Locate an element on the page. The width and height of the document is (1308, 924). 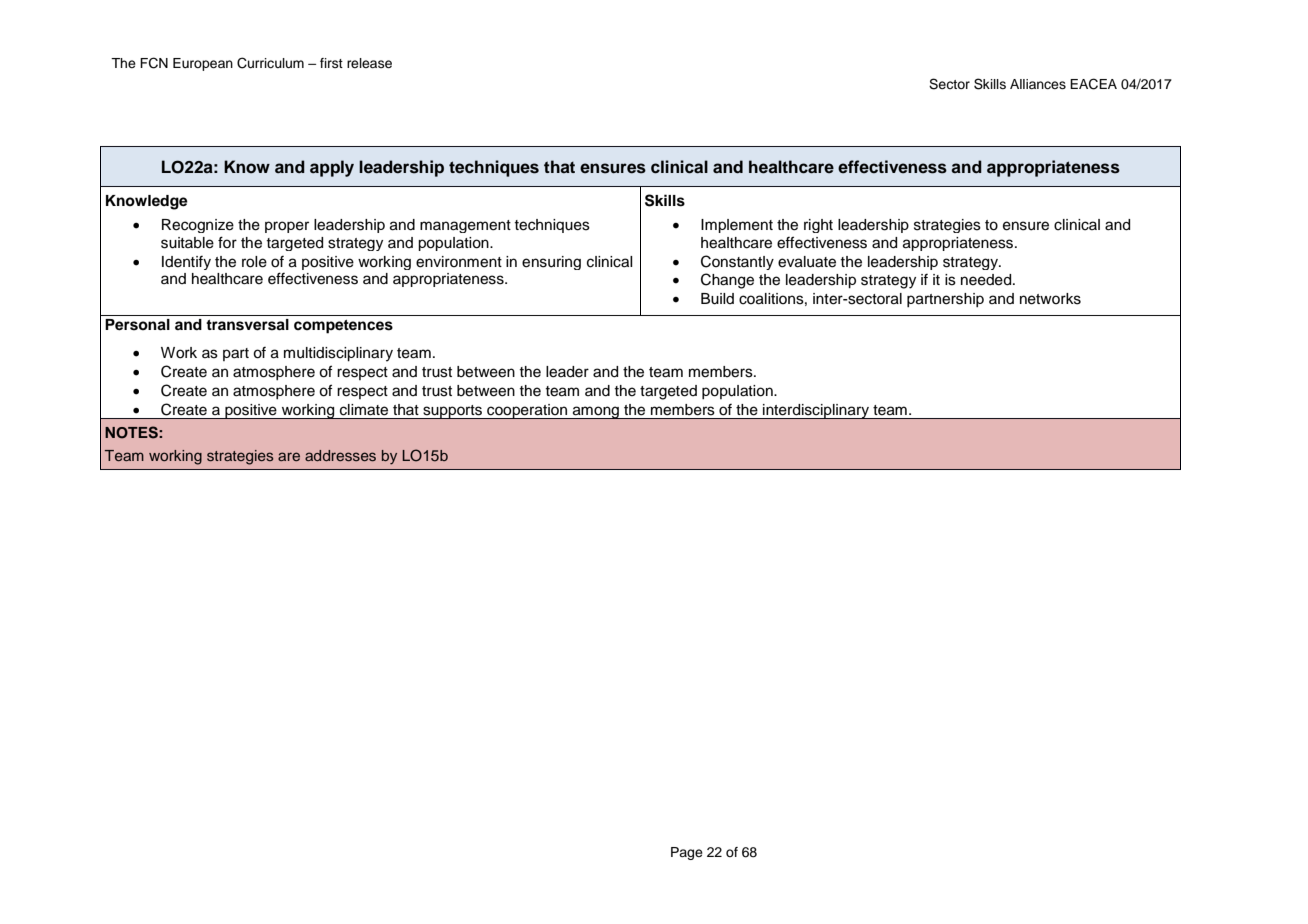
ensuring is located at coordinates (551, 263).
